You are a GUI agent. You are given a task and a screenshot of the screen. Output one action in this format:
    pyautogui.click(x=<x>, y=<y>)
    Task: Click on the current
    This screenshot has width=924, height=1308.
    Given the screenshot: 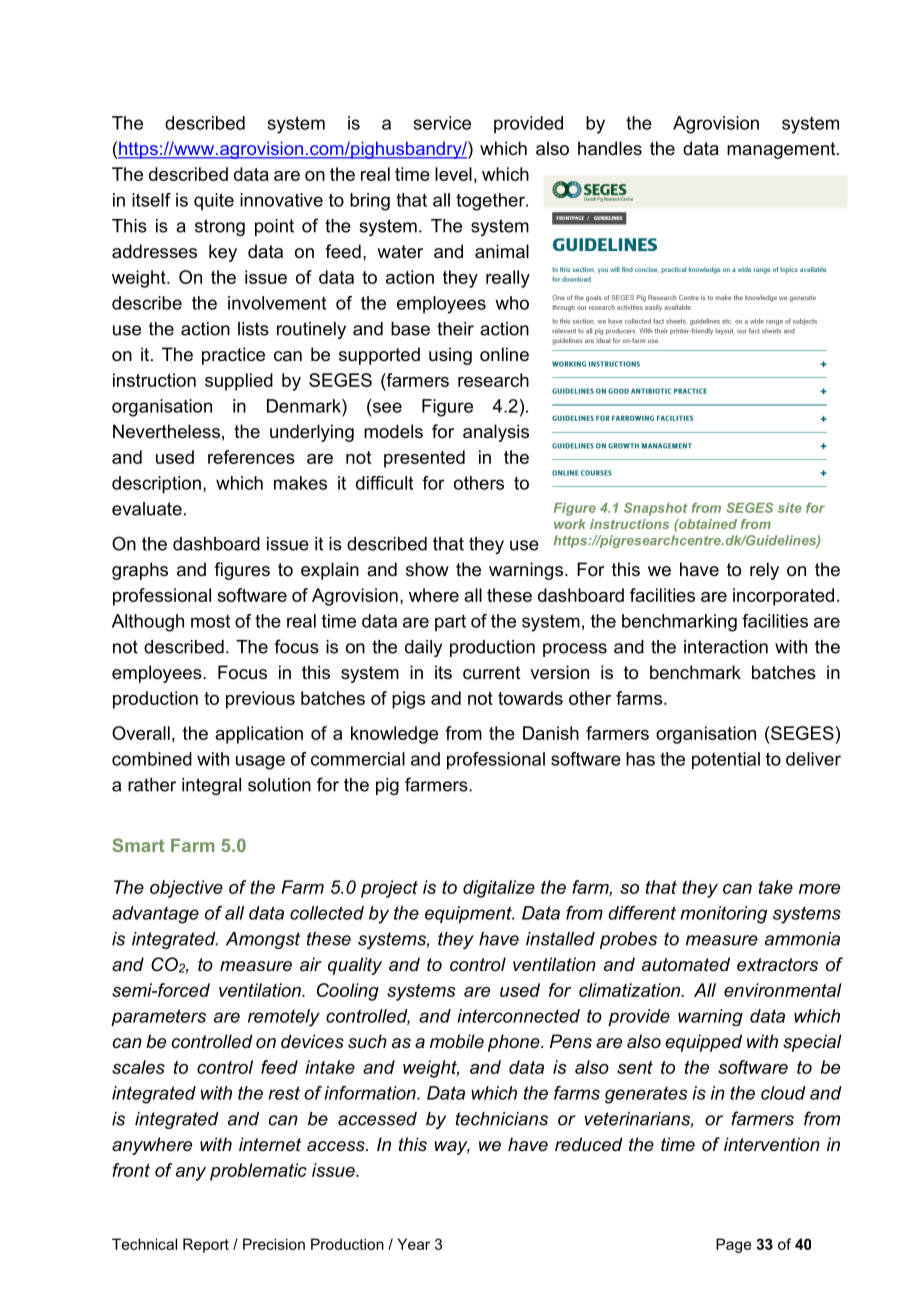 What is the action you would take?
    pyautogui.click(x=492, y=673)
